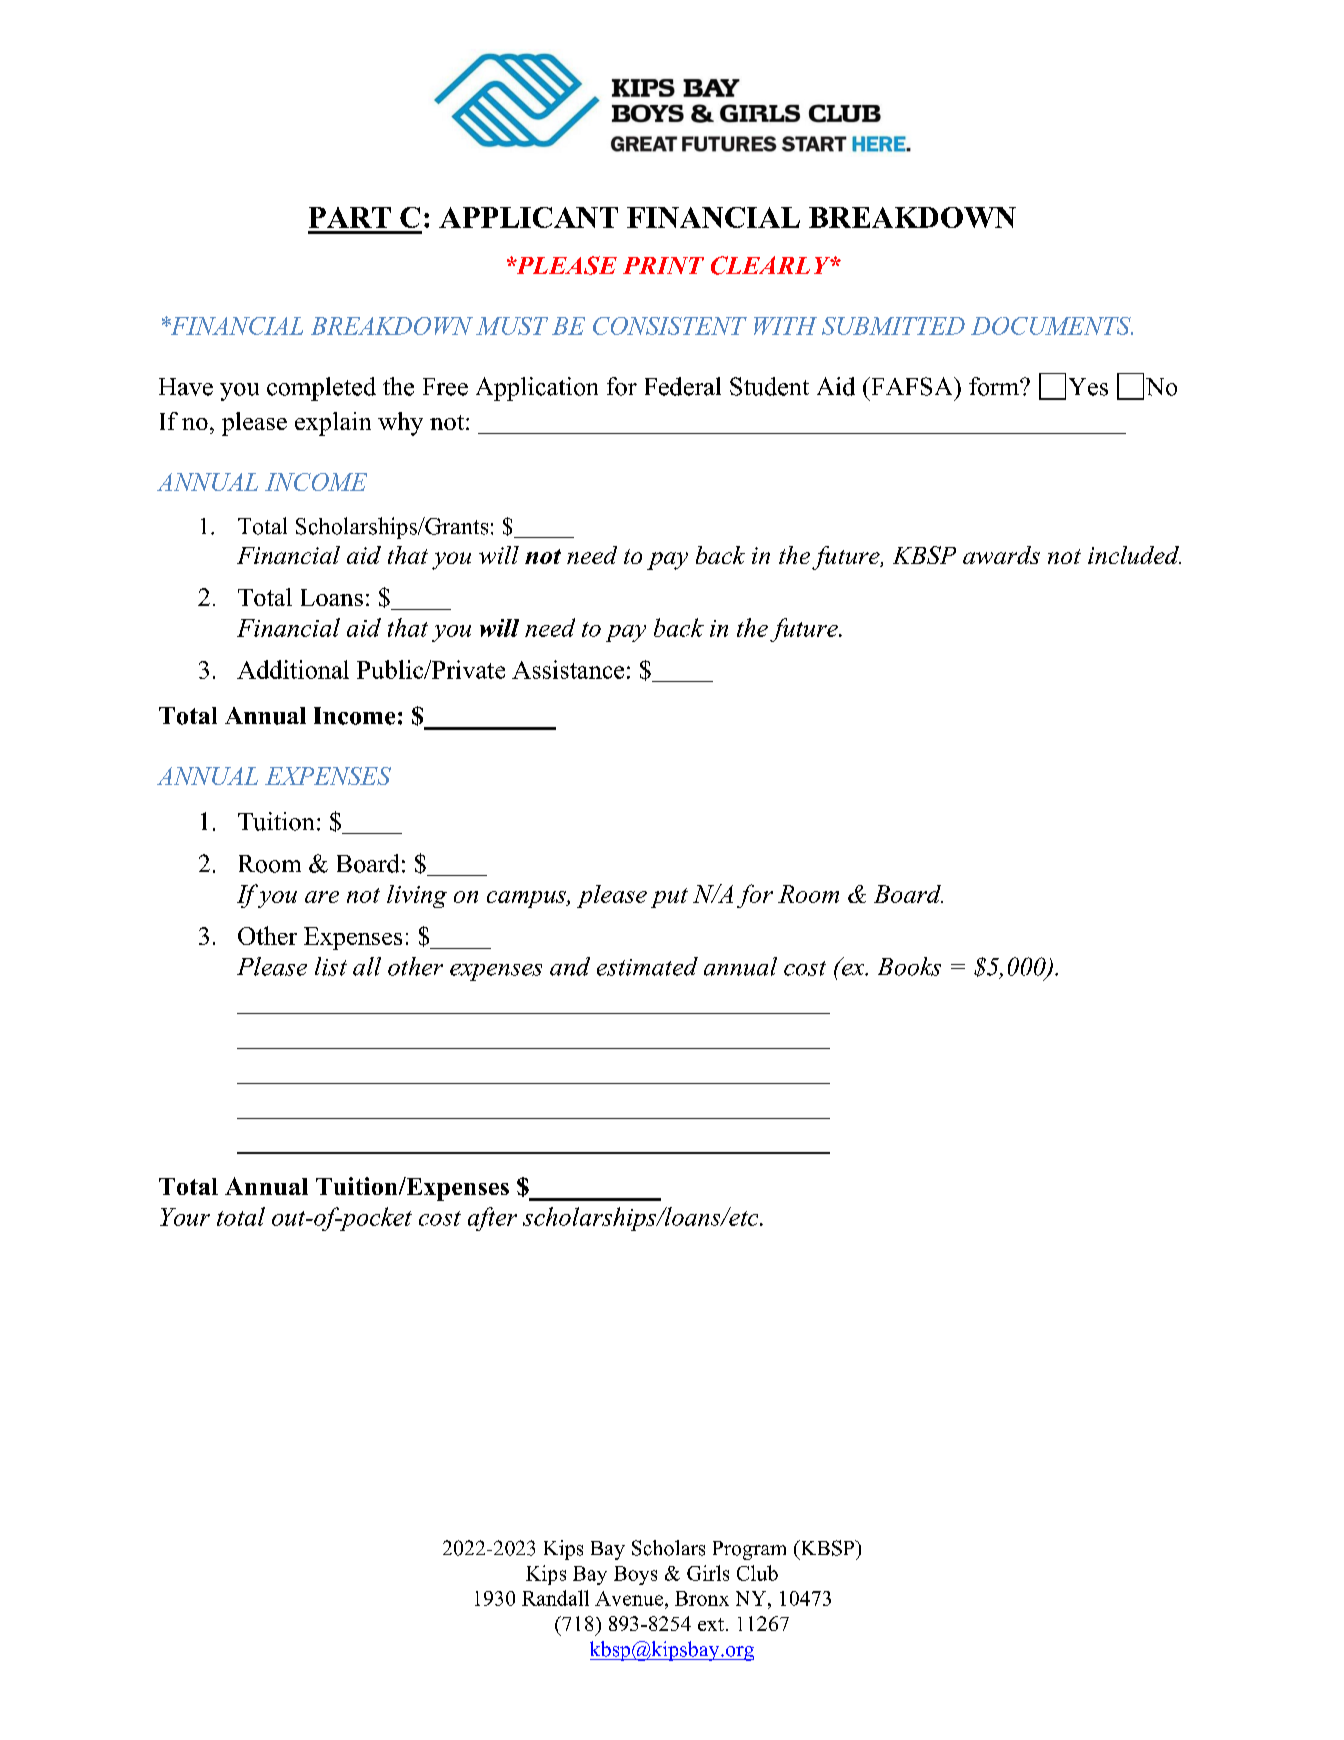 The image size is (1344, 1740). Describe the element at coordinates (185, 1217) in the page. I see `Your` at that location.
